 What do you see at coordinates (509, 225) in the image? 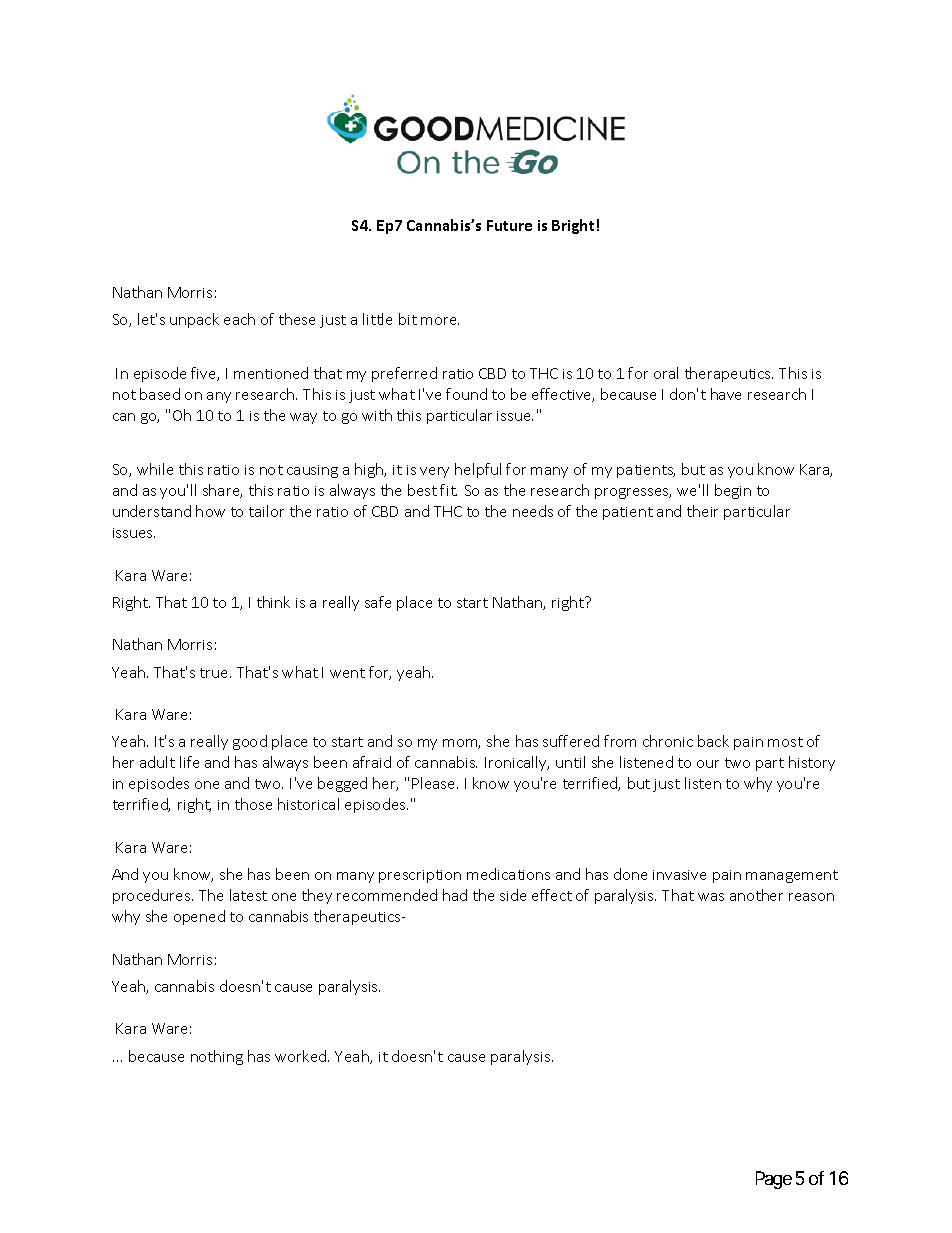
I see `Future` at bounding box center [509, 225].
